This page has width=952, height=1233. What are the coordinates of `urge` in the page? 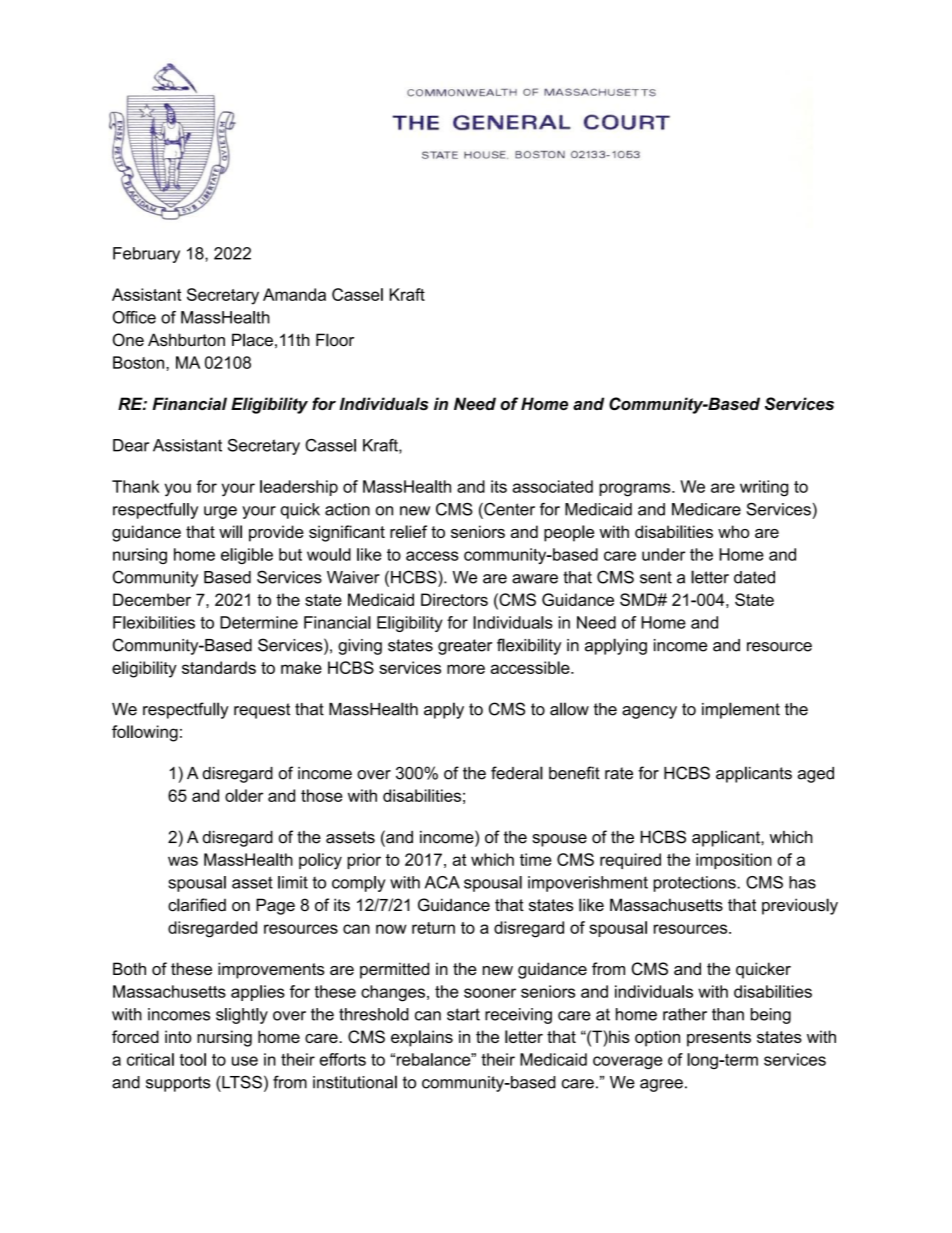 It's located at (220, 512).
